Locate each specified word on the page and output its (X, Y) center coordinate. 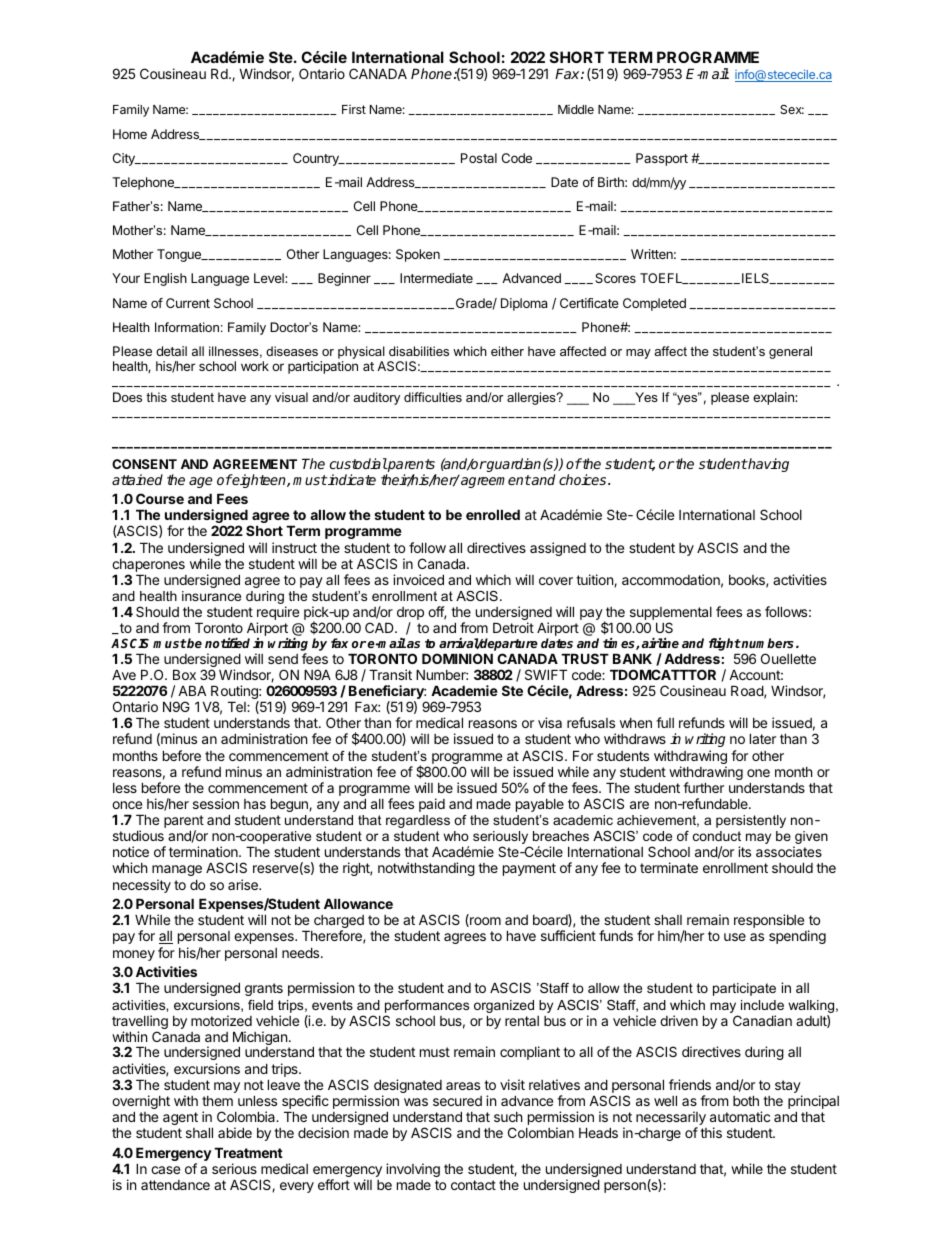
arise (244, 884)
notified (227, 643)
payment (529, 869)
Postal (479, 158)
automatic (740, 1116)
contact (473, 1185)
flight (725, 646)
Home (130, 134)
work (255, 366)
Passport (662, 159)
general (790, 352)
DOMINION (457, 658)
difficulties (433, 397)
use (735, 937)
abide (235, 1132)
